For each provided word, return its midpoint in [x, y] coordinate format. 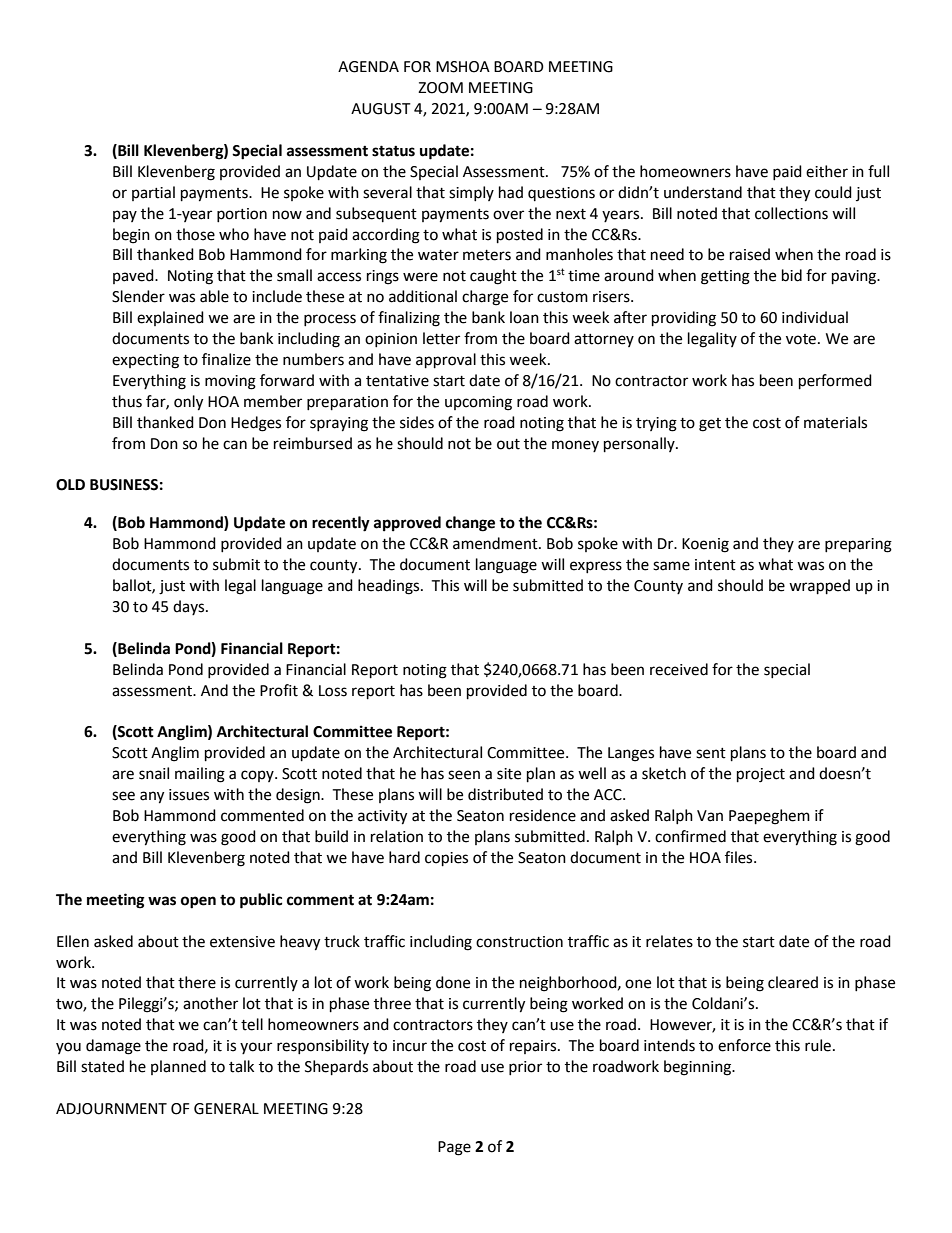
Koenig [705, 545]
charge [485, 298]
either [827, 171]
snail [154, 773]
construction [519, 942]
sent [711, 753]
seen [464, 775]
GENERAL [226, 1109]
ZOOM [440, 88]
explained [170, 318]
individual [815, 317]
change [470, 524]
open [198, 902]
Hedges [256, 424]
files [740, 857]
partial [153, 193]
